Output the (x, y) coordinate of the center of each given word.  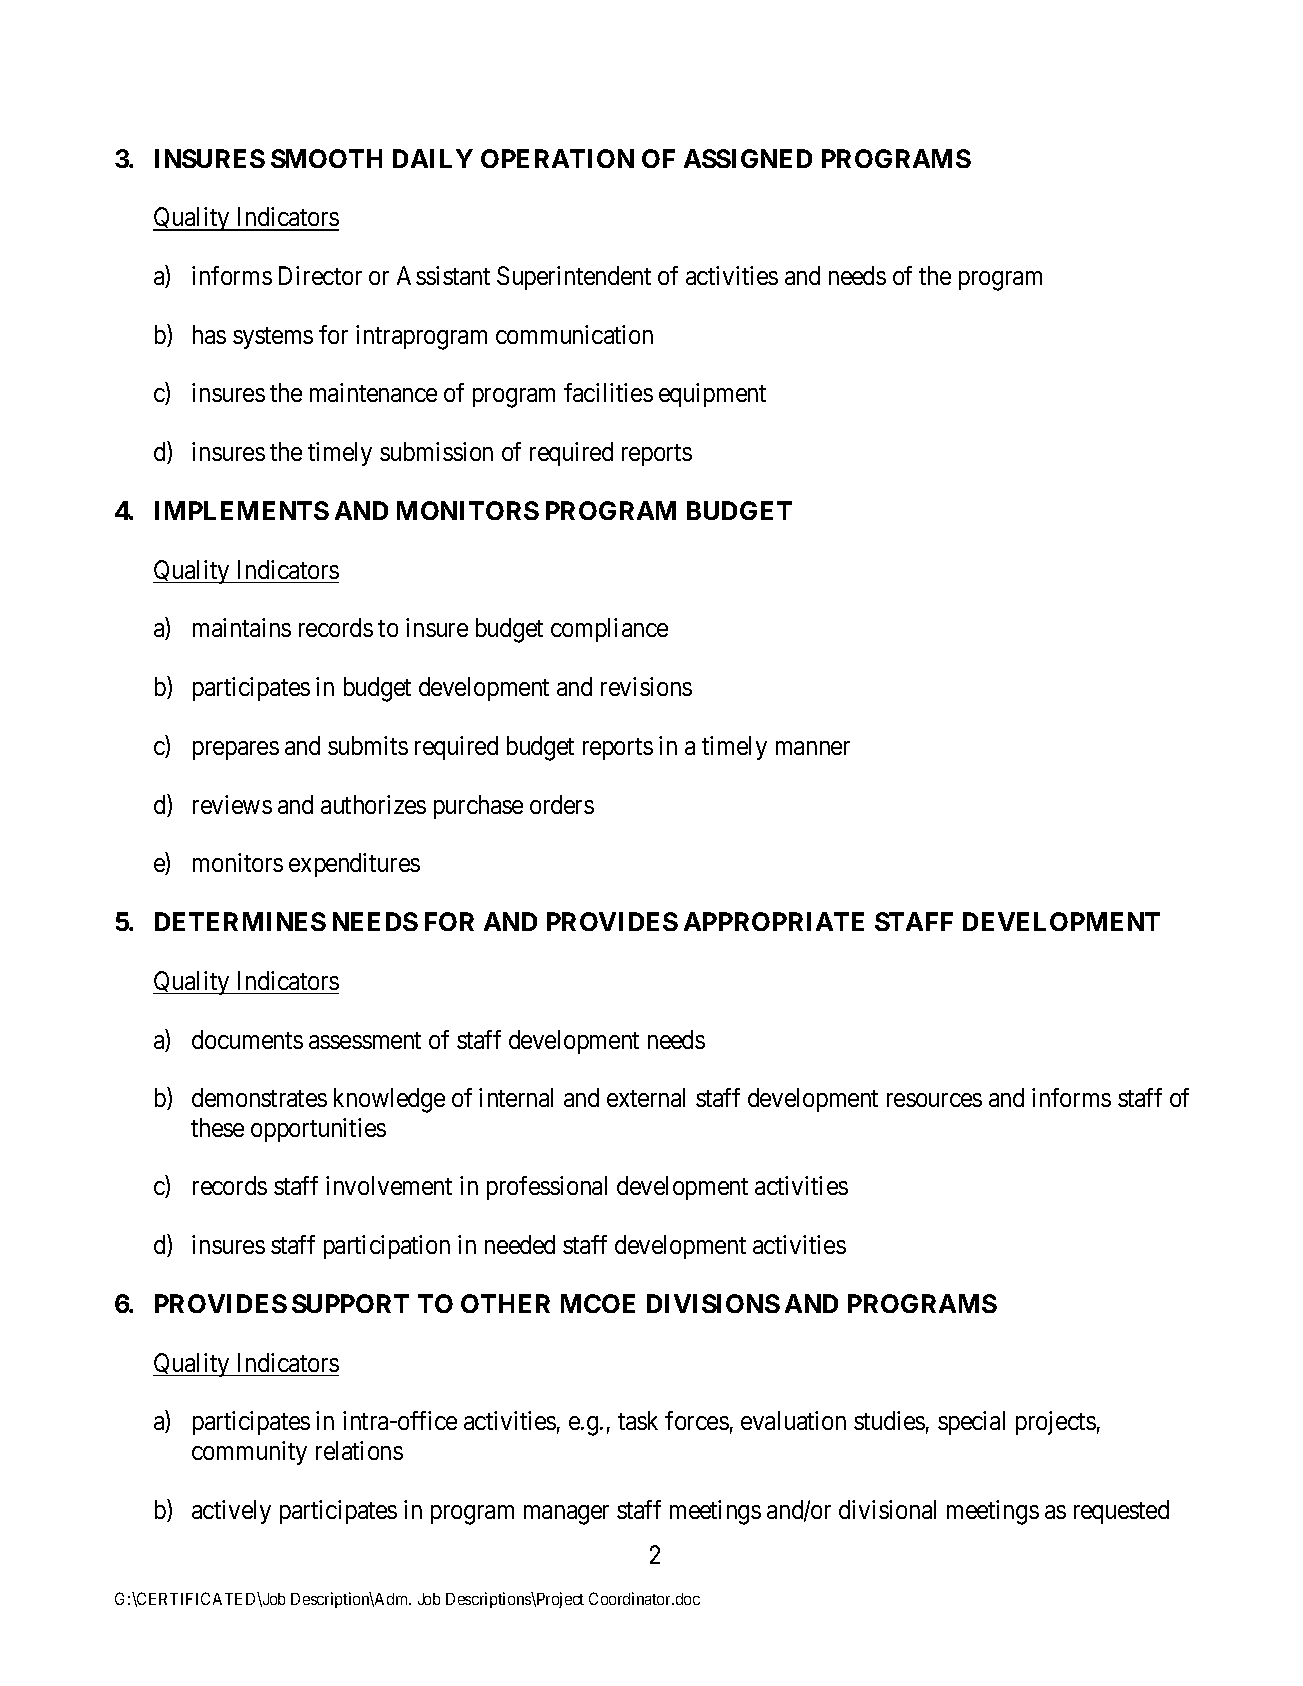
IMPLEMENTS (242, 510)
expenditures (354, 865)
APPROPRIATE (774, 921)
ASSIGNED (748, 158)
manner (813, 748)
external (646, 1097)
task (638, 1420)
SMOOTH (326, 158)
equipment (712, 395)
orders (562, 804)
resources (934, 1100)
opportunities (318, 1130)
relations (359, 1450)
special (971, 1423)
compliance (609, 630)
